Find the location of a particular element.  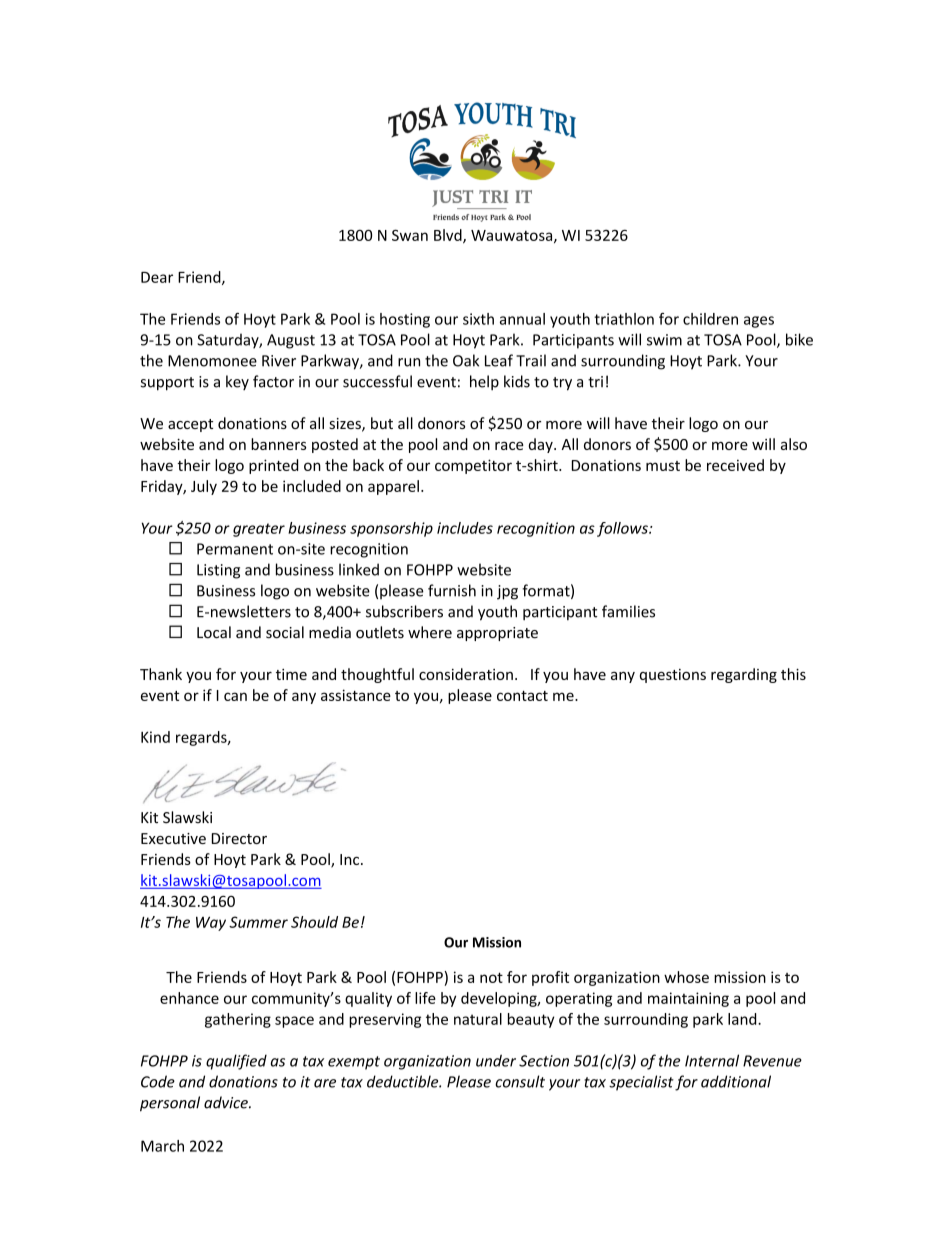

not is located at coordinates (491, 977).
